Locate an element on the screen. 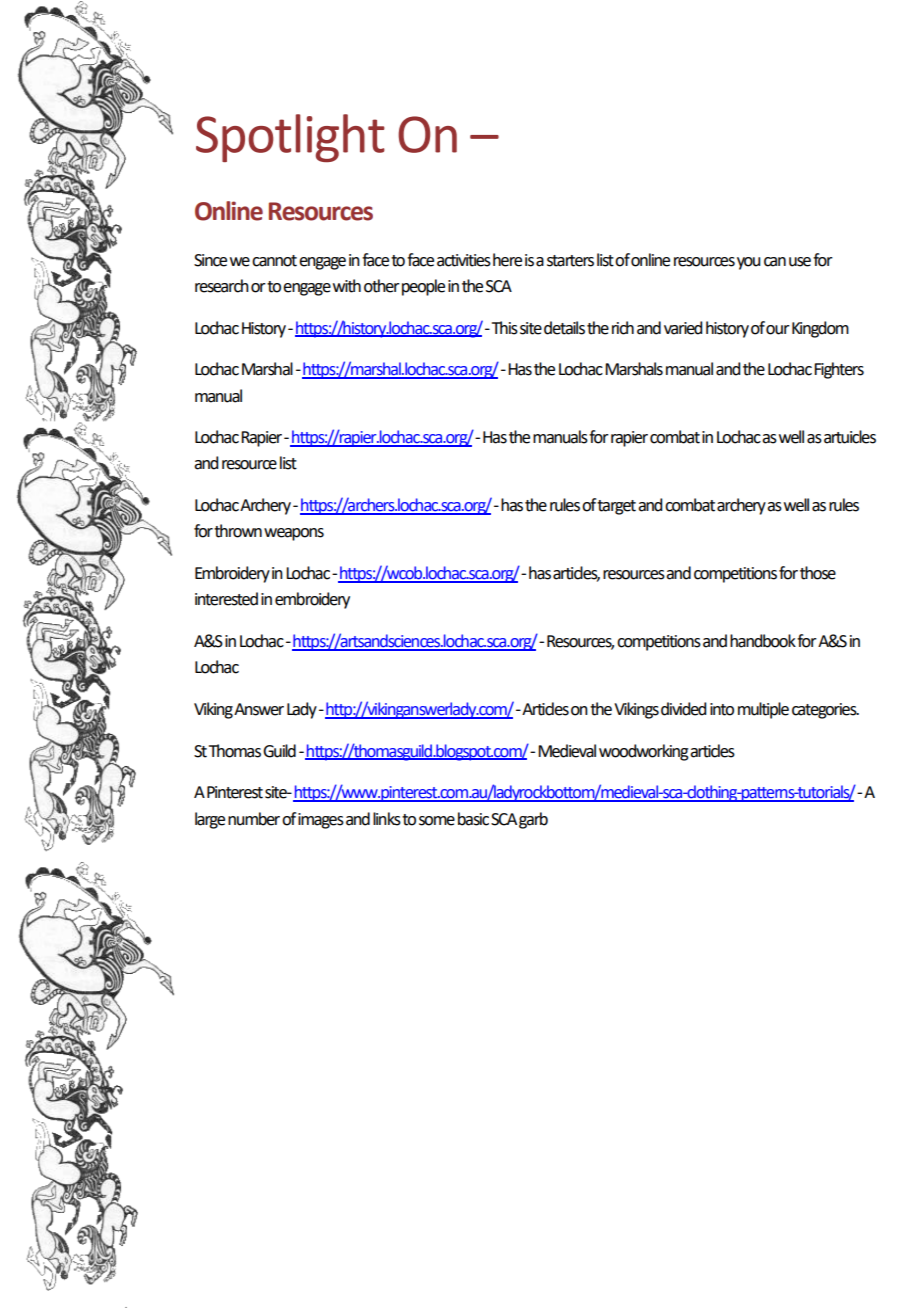  weapons is located at coordinates (294, 534).
